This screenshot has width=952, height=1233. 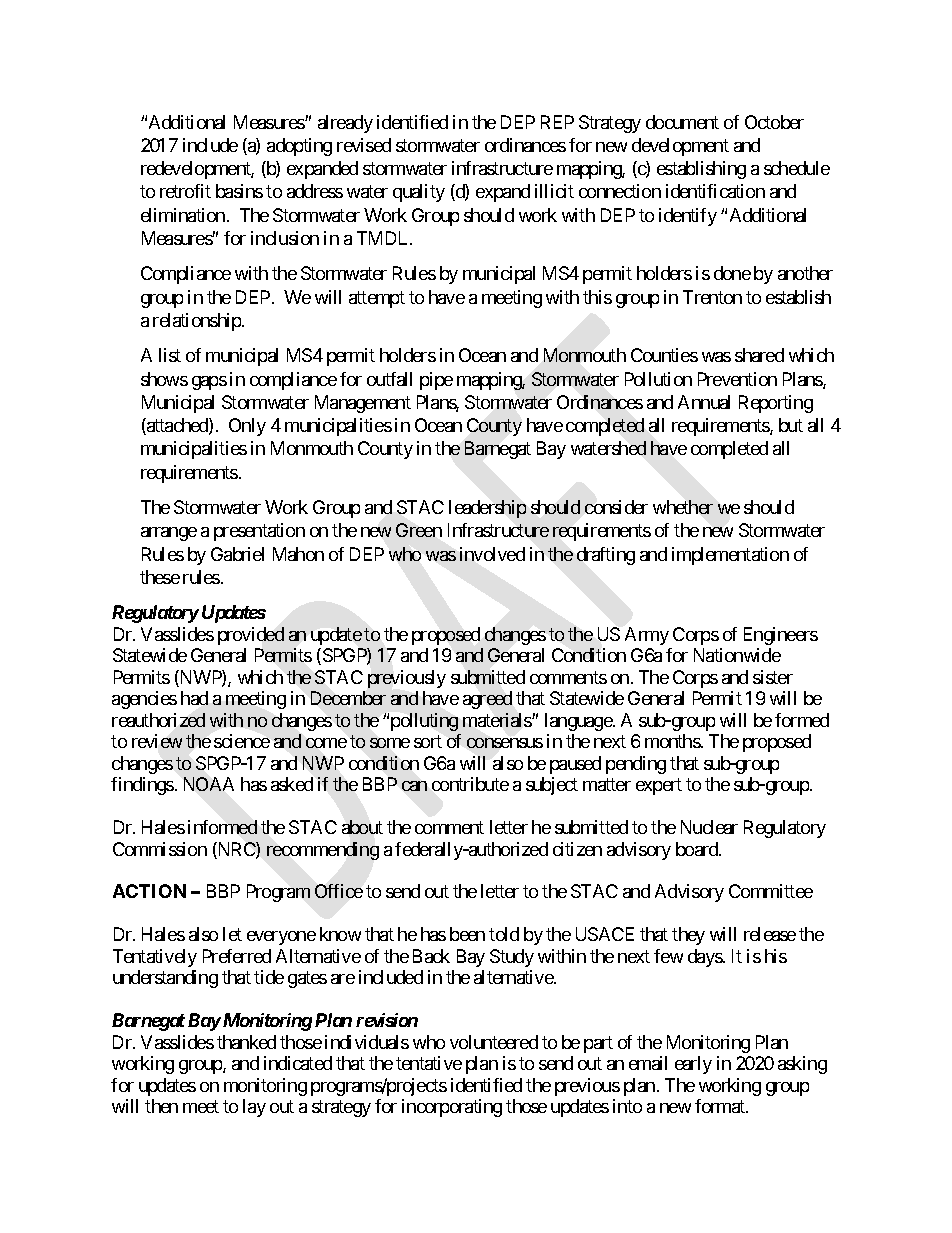 What do you see at coordinates (773, 677) in the screenshot?
I see `sister` at bounding box center [773, 677].
